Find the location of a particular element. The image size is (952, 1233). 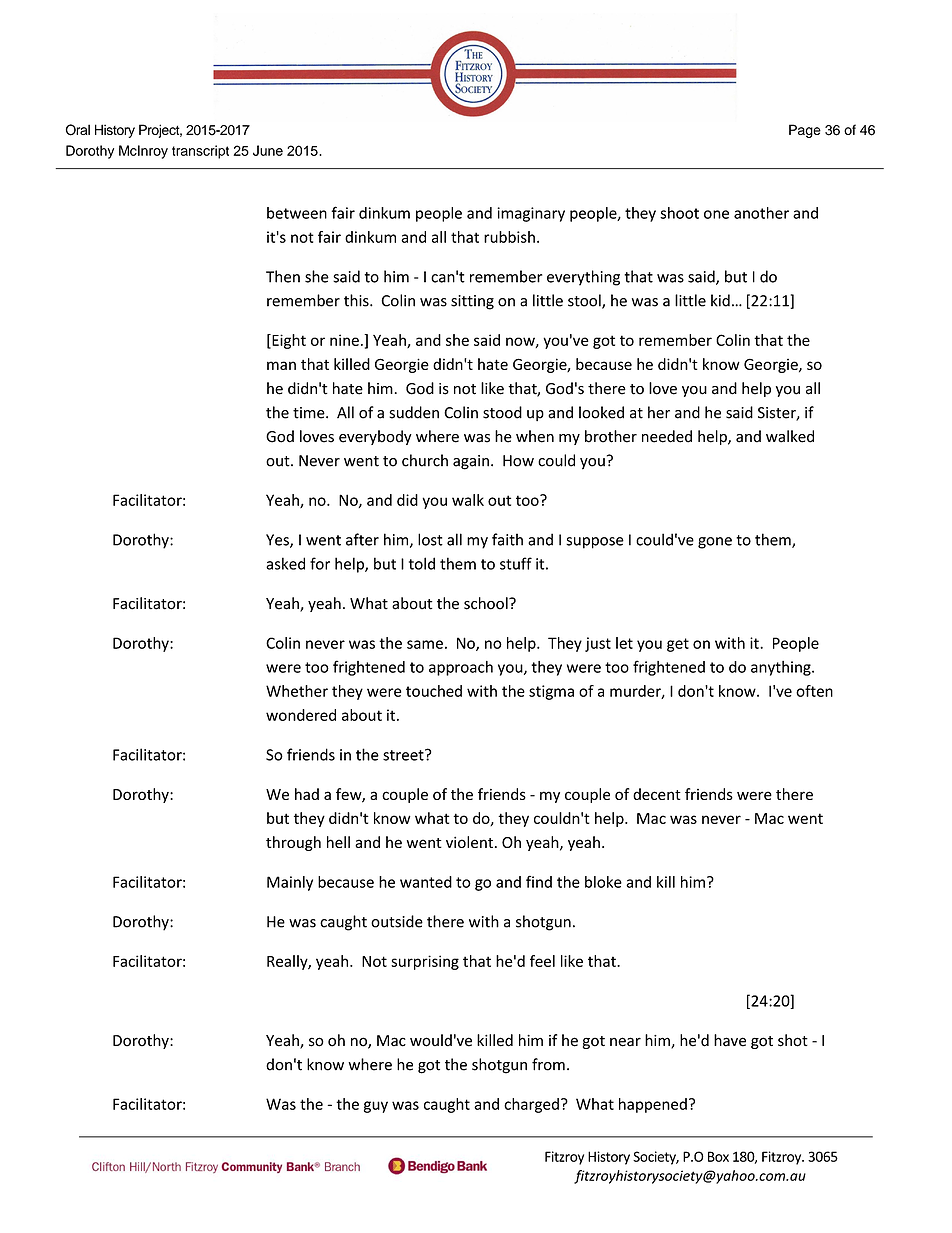

wanted is located at coordinates (426, 882).
